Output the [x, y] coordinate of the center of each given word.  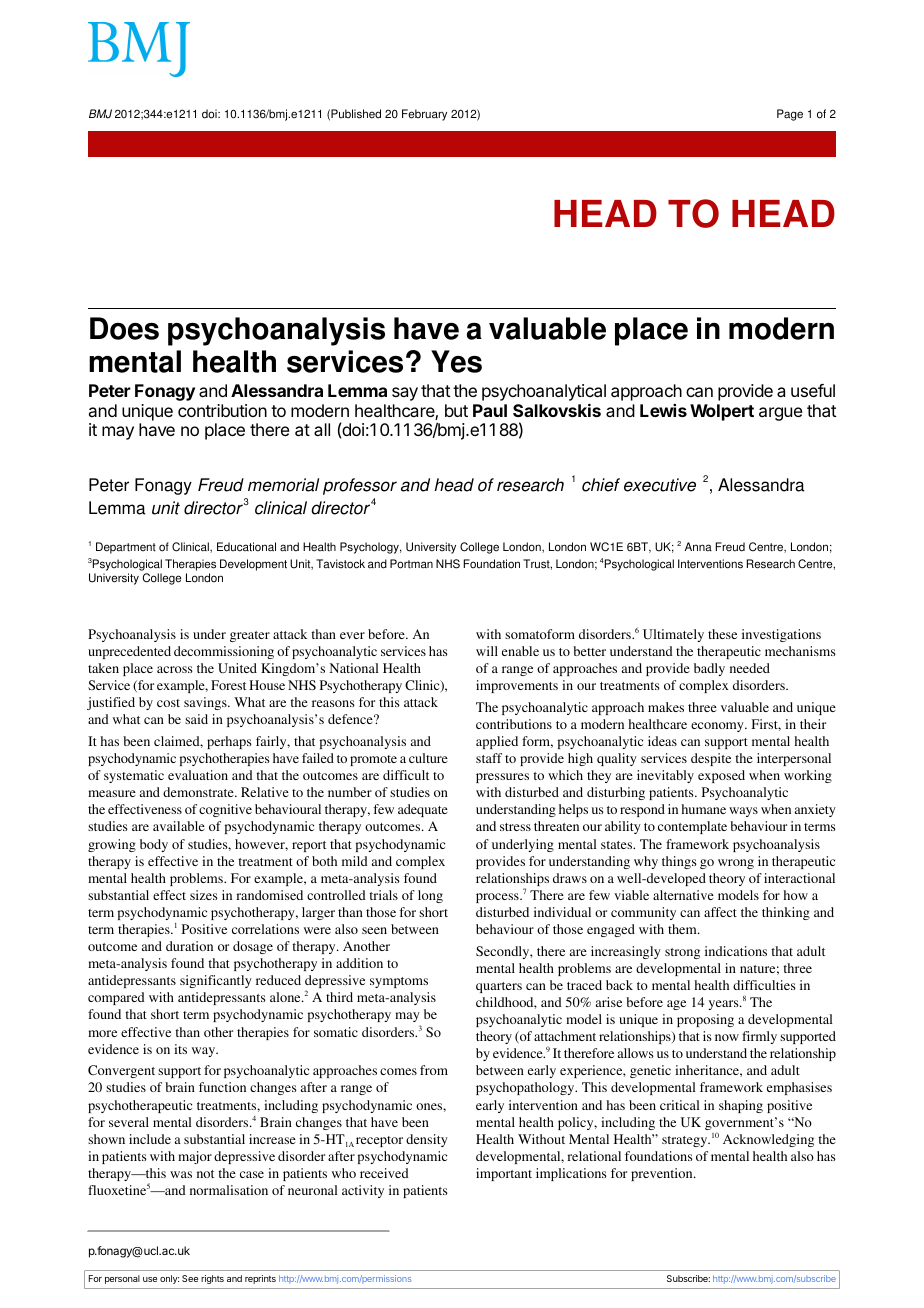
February [424, 115]
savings [206, 703]
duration [189, 946]
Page [790, 115]
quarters [499, 987]
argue [781, 414]
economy [718, 727]
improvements [517, 686]
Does [124, 328]
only [169, 1279]
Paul [490, 410]
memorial [283, 485]
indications [736, 951]
